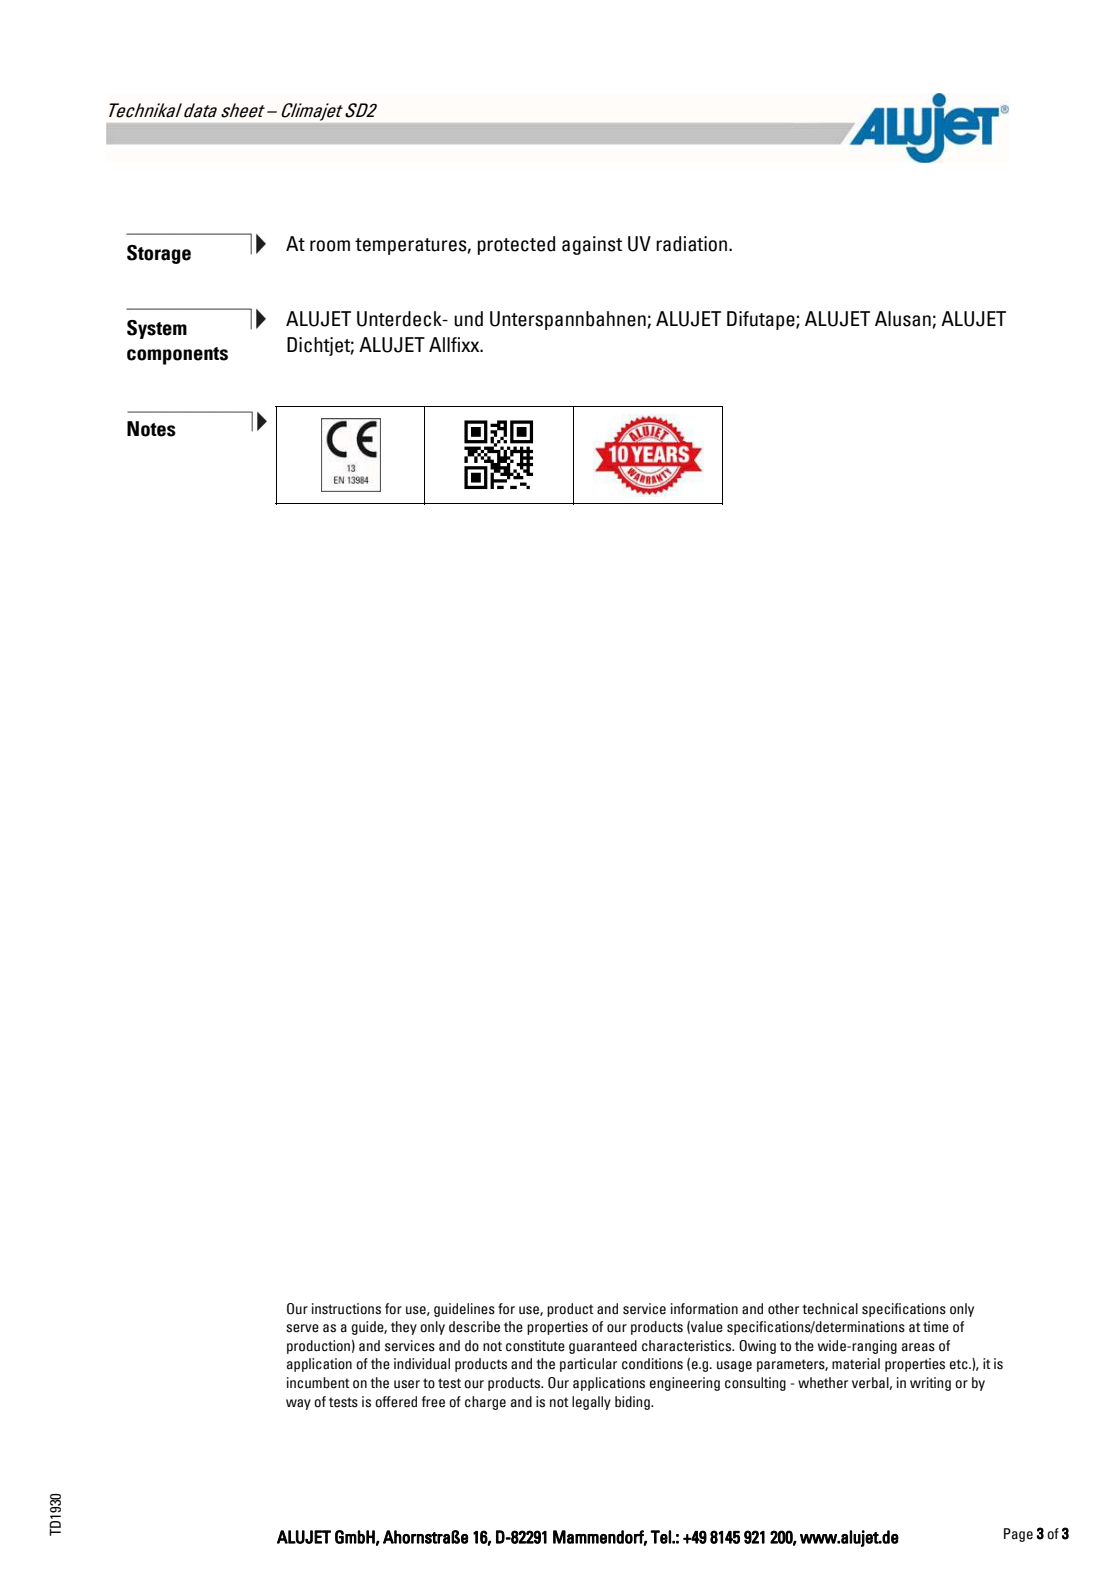 The width and height of the screenshot is (1116, 1579). I want to click on instructions, so click(346, 1309).
